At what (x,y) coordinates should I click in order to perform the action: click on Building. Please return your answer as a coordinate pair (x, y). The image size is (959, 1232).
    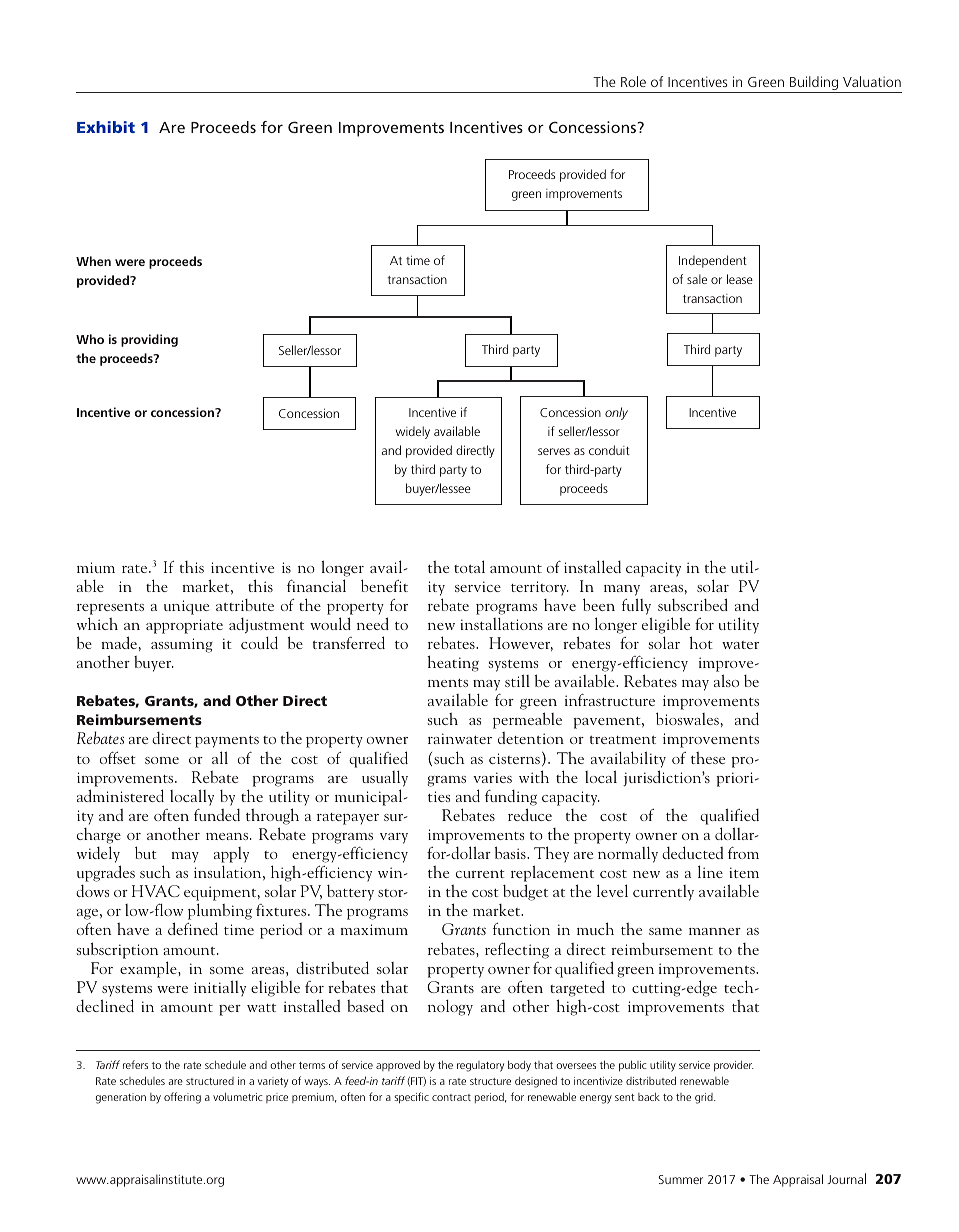
    Looking at the image, I should click on (814, 84).
